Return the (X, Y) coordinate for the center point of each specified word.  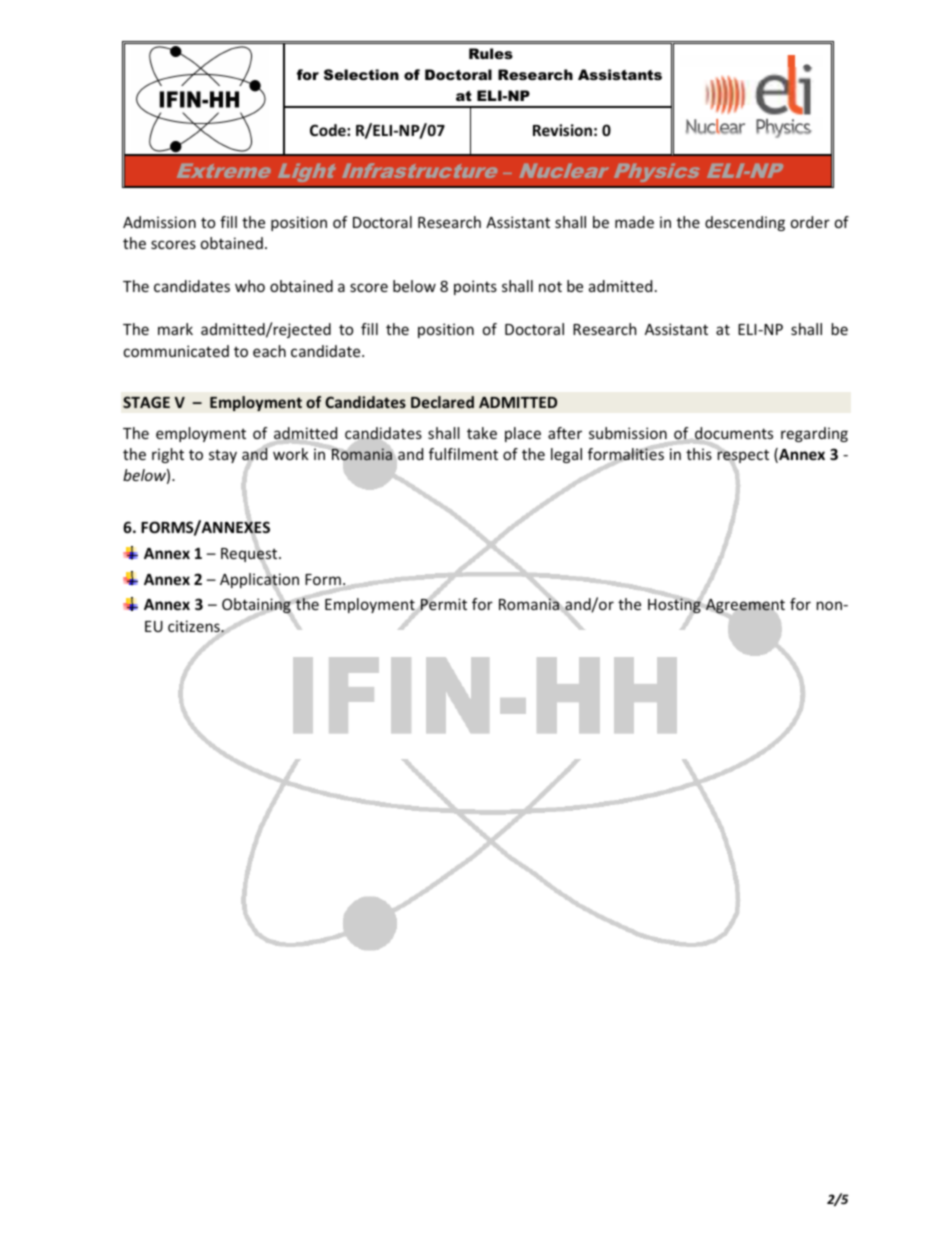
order (810, 222)
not (550, 286)
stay (223, 456)
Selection (361, 74)
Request (250, 555)
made (634, 222)
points (475, 287)
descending (745, 223)
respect (742, 457)
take (482, 433)
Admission (159, 222)
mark (175, 329)
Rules (491, 53)
